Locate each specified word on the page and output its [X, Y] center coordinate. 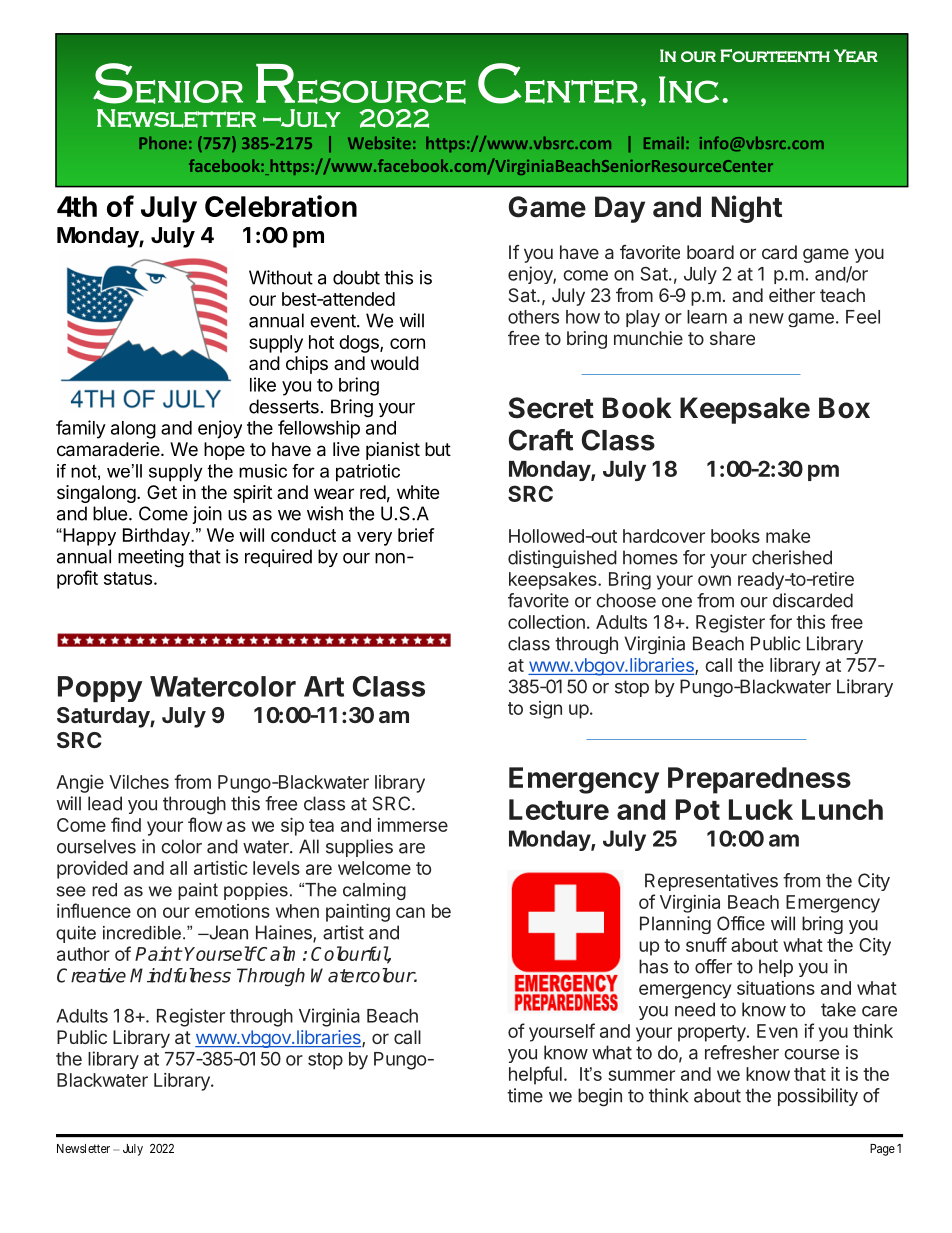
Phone [163, 142]
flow [205, 824]
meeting [151, 558]
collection [546, 622]
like [263, 384]
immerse [412, 825]
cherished [792, 557]
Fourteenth [775, 56]
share [732, 338]
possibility [818, 1097]
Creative [91, 975]
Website [379, 142]
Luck [761, 809]
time [525, 1095]
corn [407, 343]
